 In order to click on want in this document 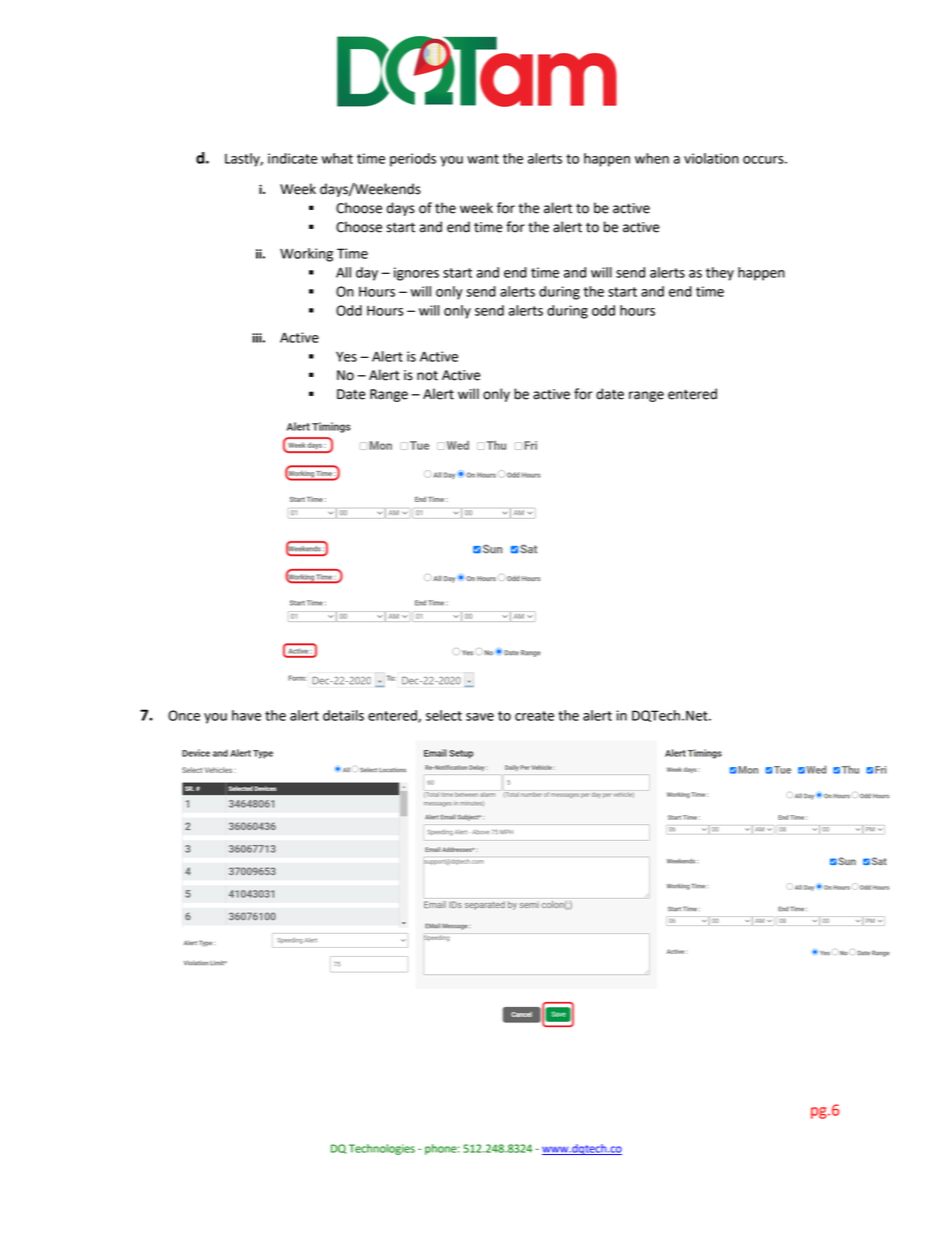, I will do `click(483, 159)`.
